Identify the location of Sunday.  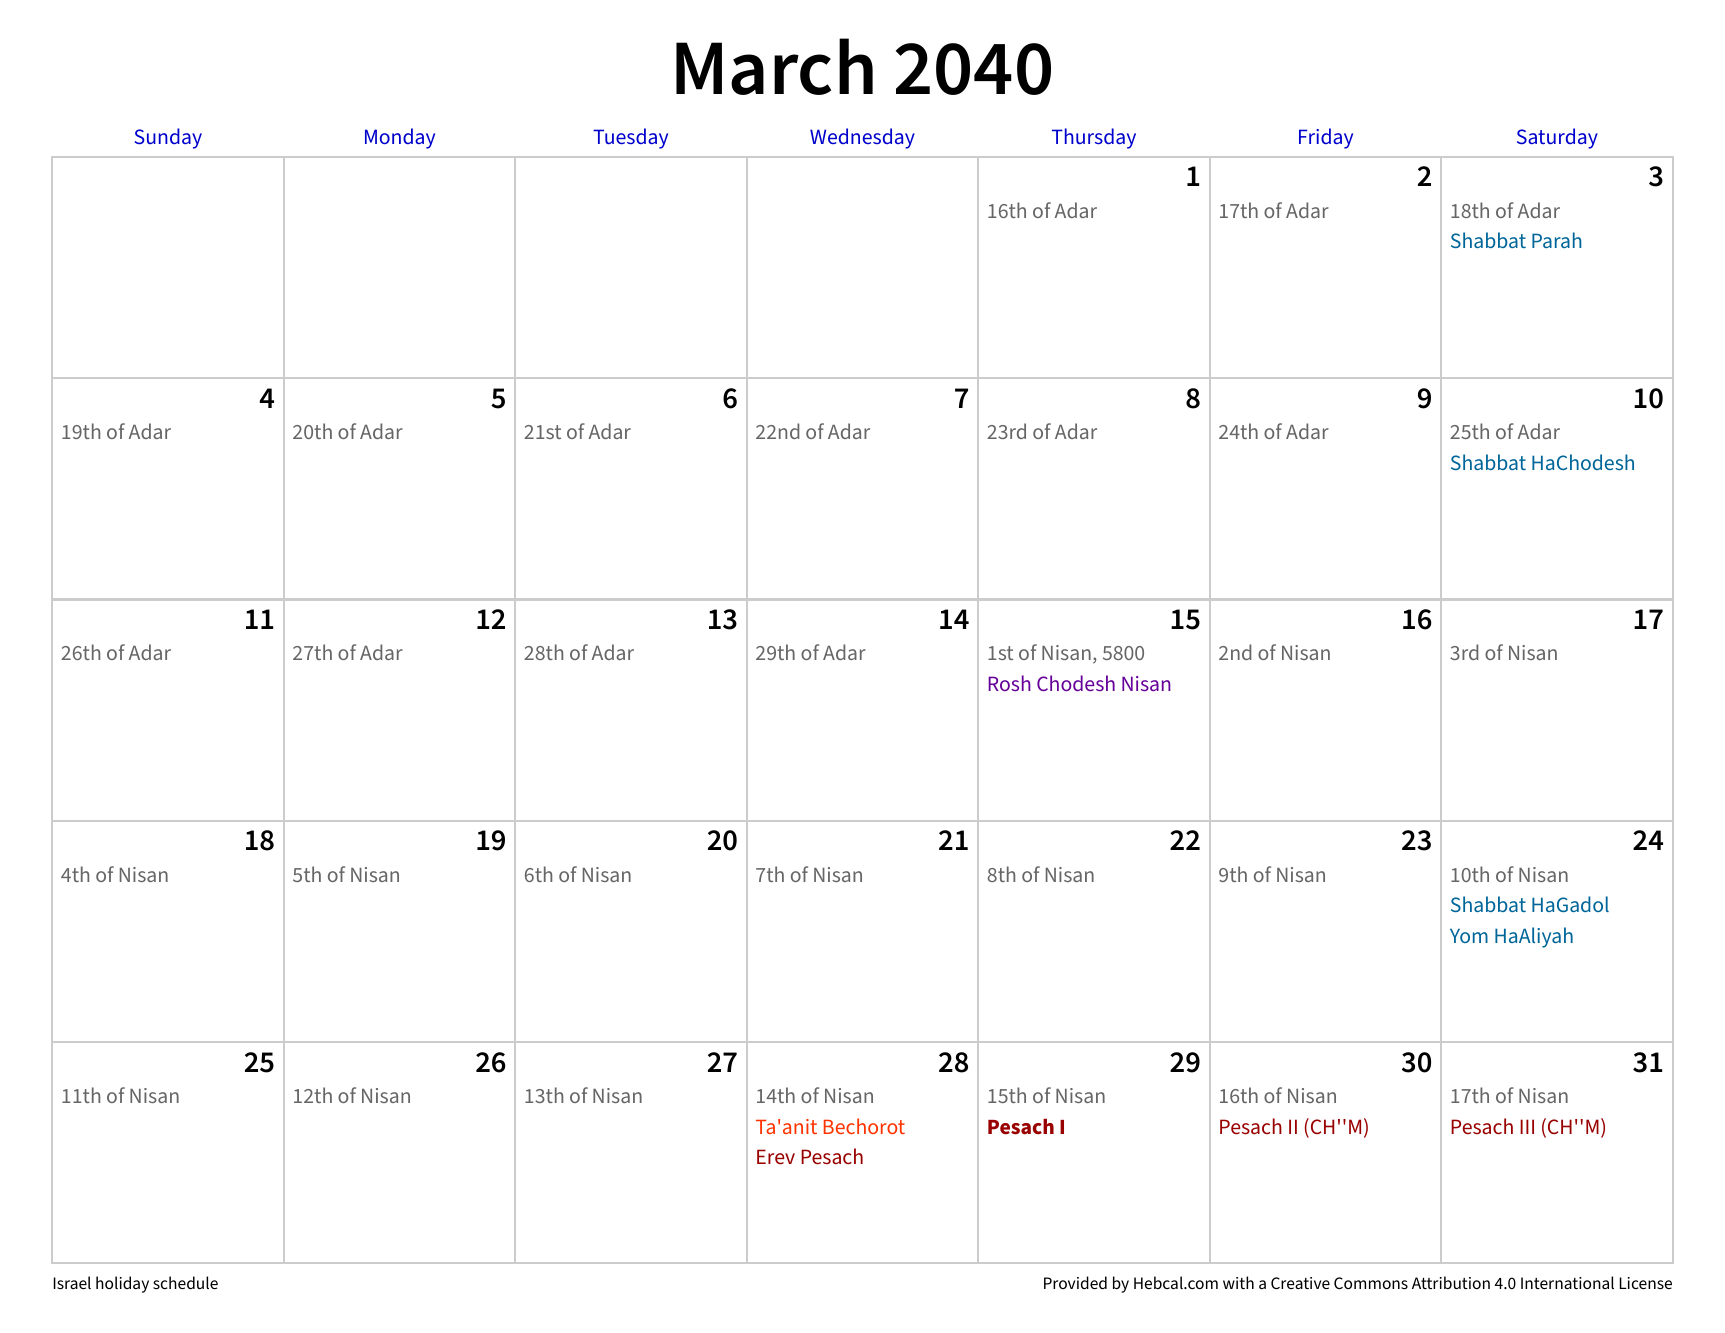
(168, 138).
